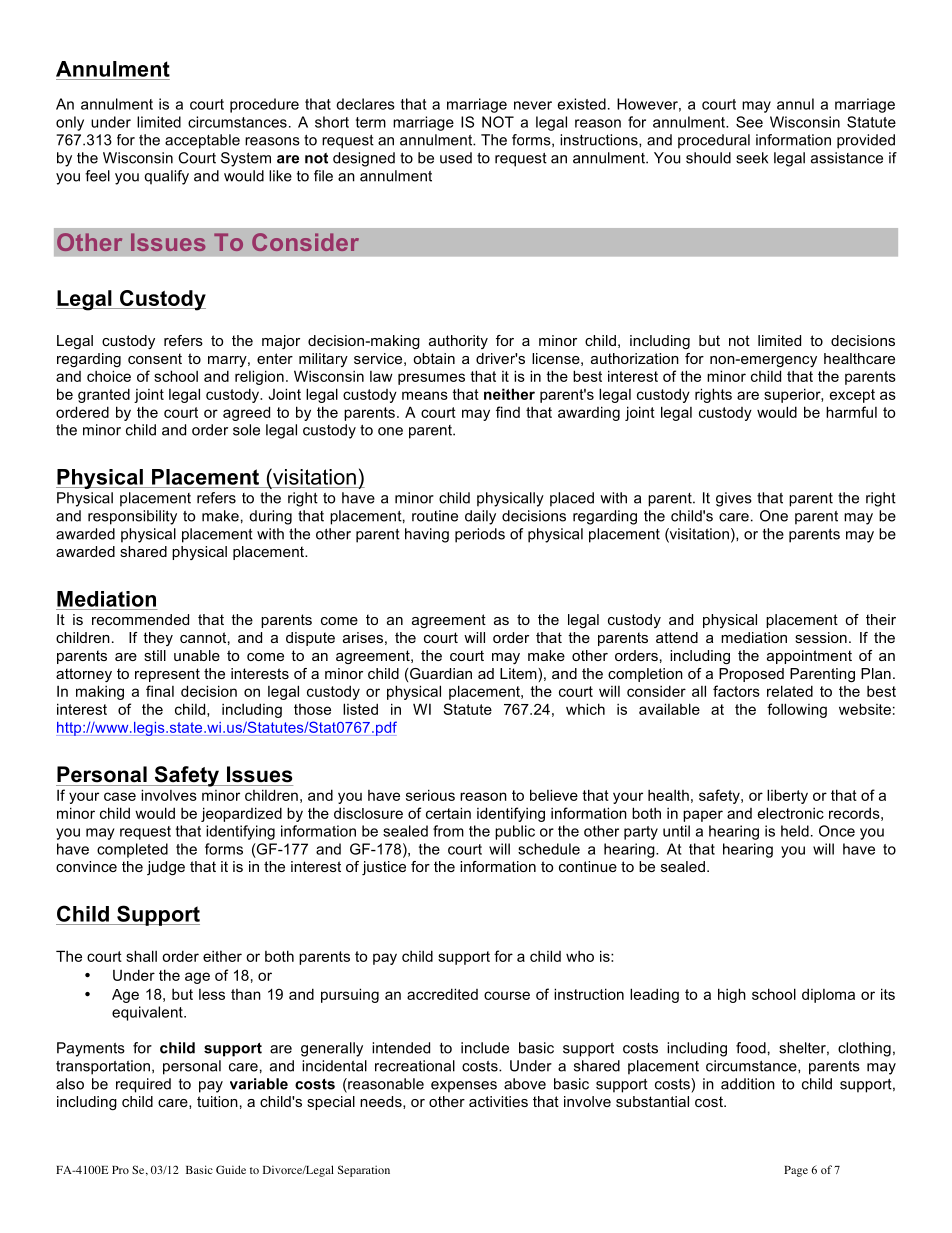 The image size is (952, 1233). I want to click on used, so click(456, 158).
